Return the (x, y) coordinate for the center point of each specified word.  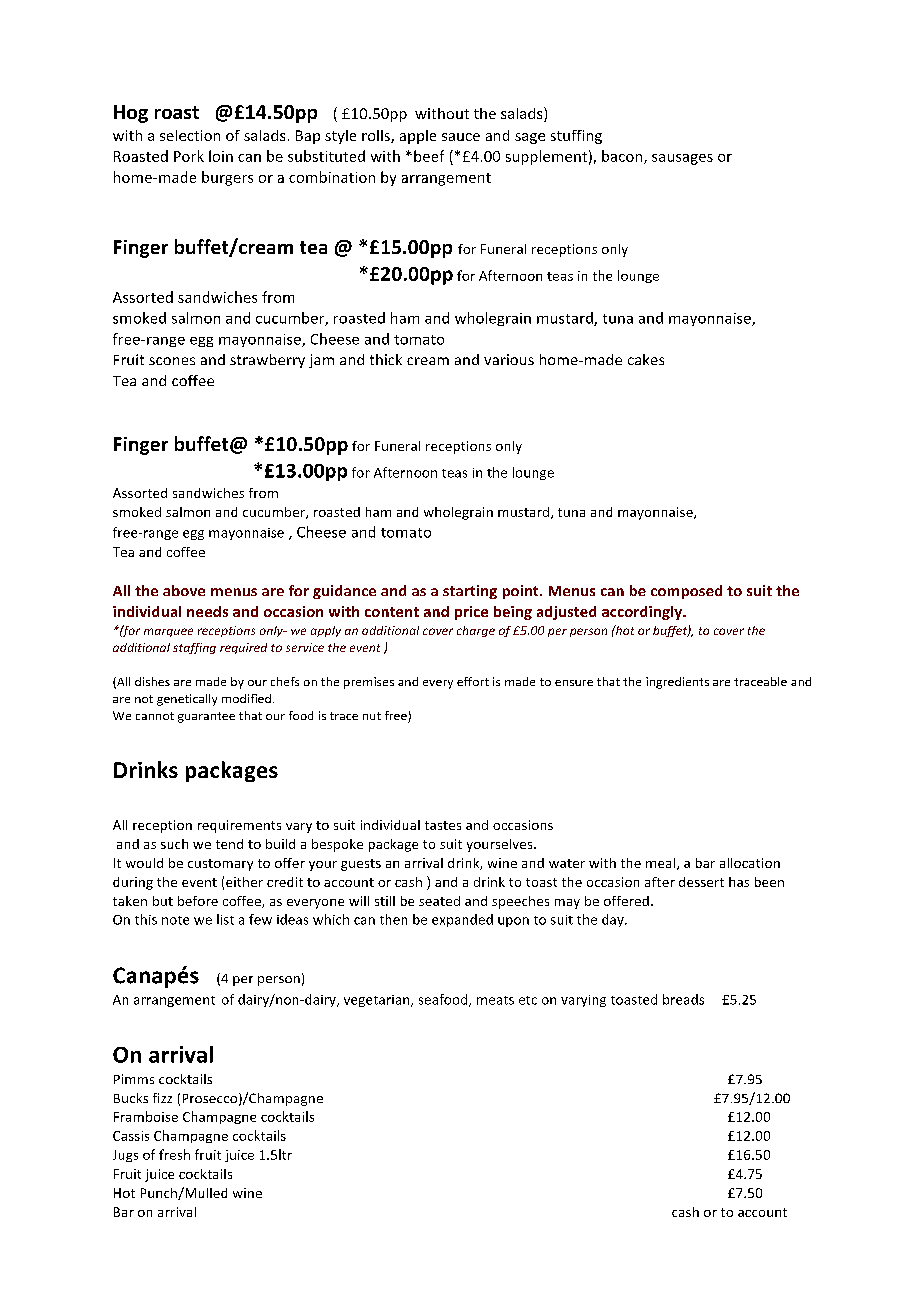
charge (476, 631)
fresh (174, 1154)
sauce (461, 137)
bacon (623, 157)
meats (495, 1000)
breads (683, 999)
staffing (194, 648)
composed (686, 592)
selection (190, 135)
